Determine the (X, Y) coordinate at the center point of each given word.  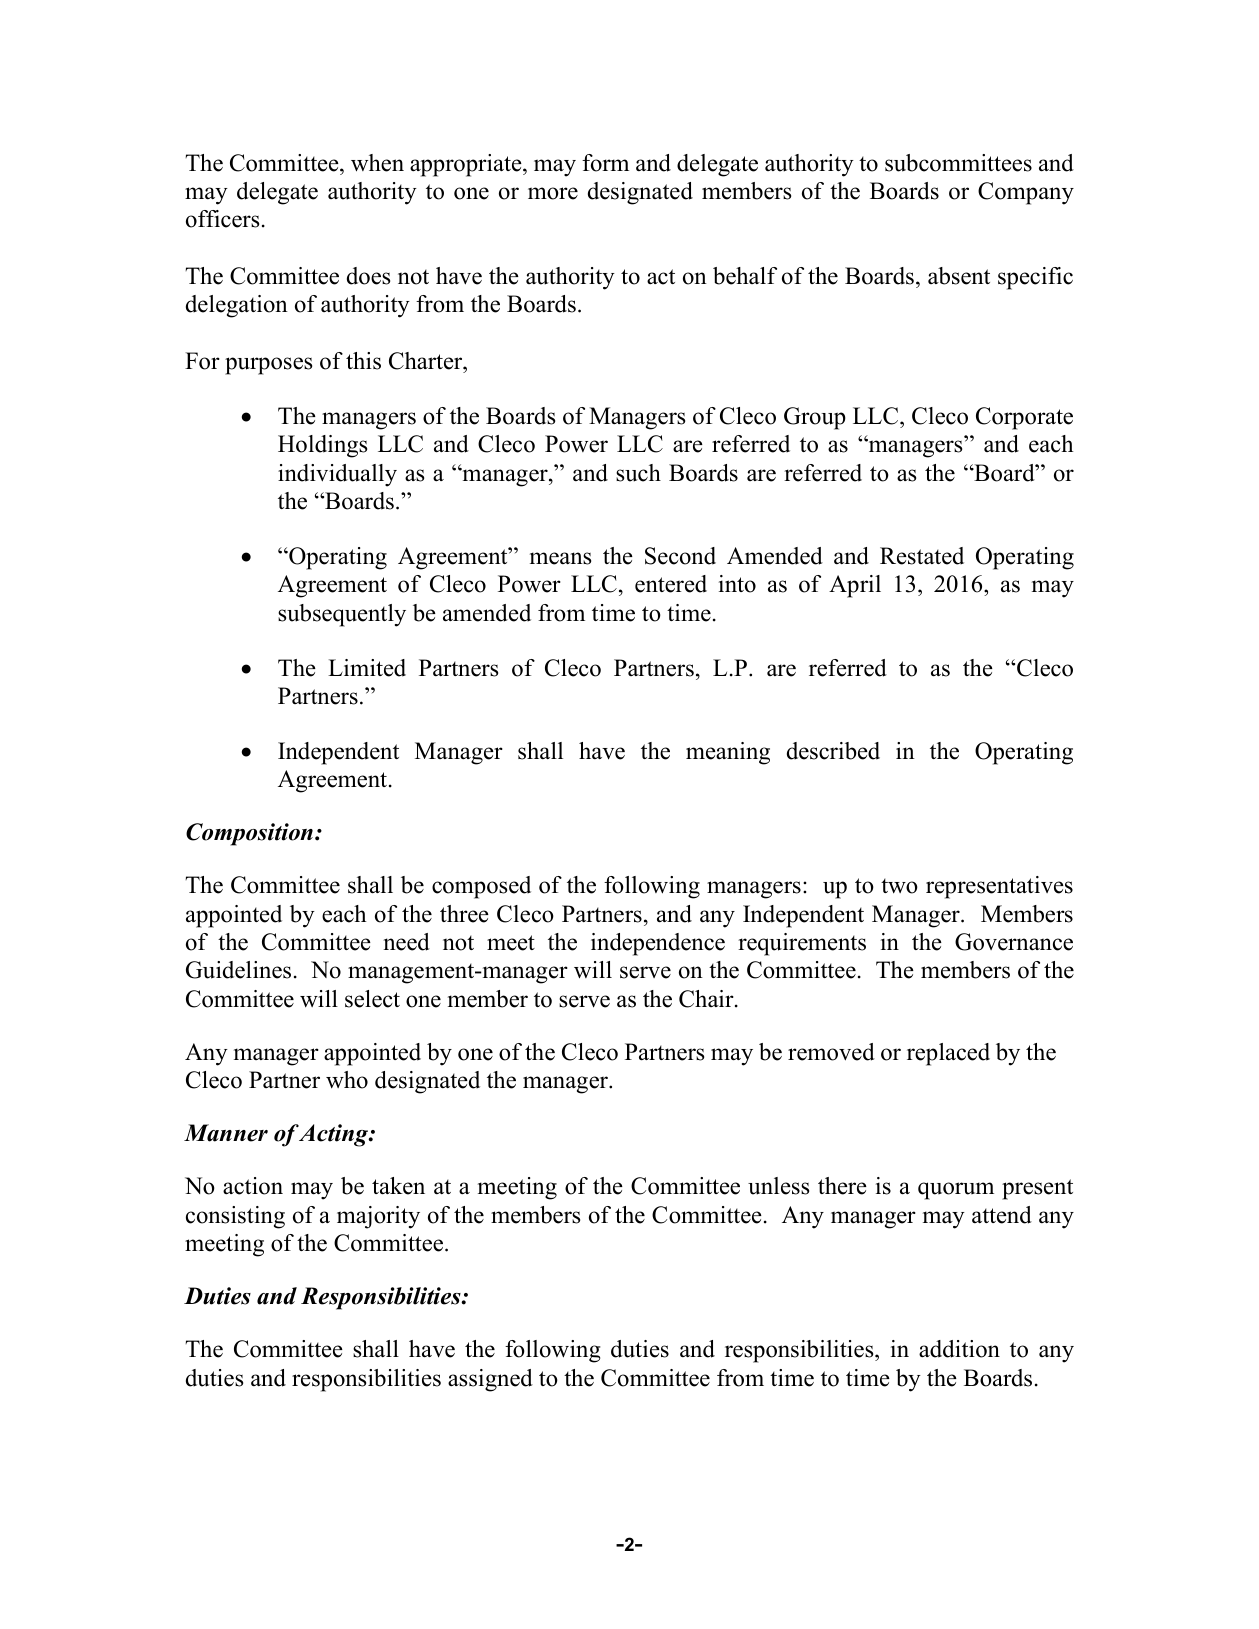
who (347, 1080)
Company (1026, 193)
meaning (728, 753)
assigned (490, 1380)
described (833, 751)
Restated (922, 556)
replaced (948, 1054)
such (638, 473)
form (605, 163)
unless (778, 1186)
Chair (707, 999)
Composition (249, 834)
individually (337, 475)
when (377, 163)
